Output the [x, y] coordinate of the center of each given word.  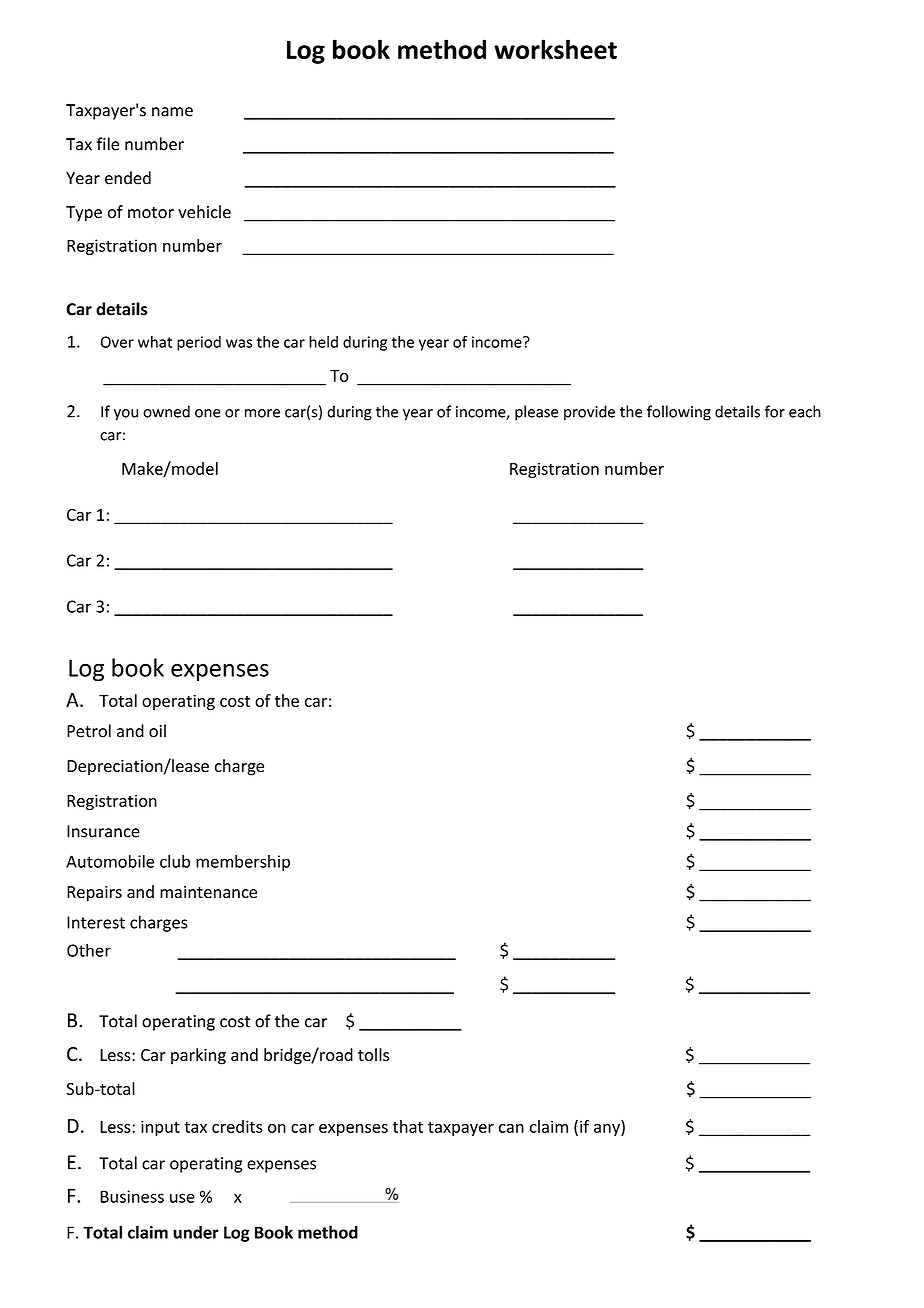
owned [166, 411]
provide [589, 413]
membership [243, 863]
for [775, 411]
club [175, 861]
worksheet [555, 49]
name [172, 112]
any [608, 1130]
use [182, 1198]
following [679, 413]
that [407, 1126]
